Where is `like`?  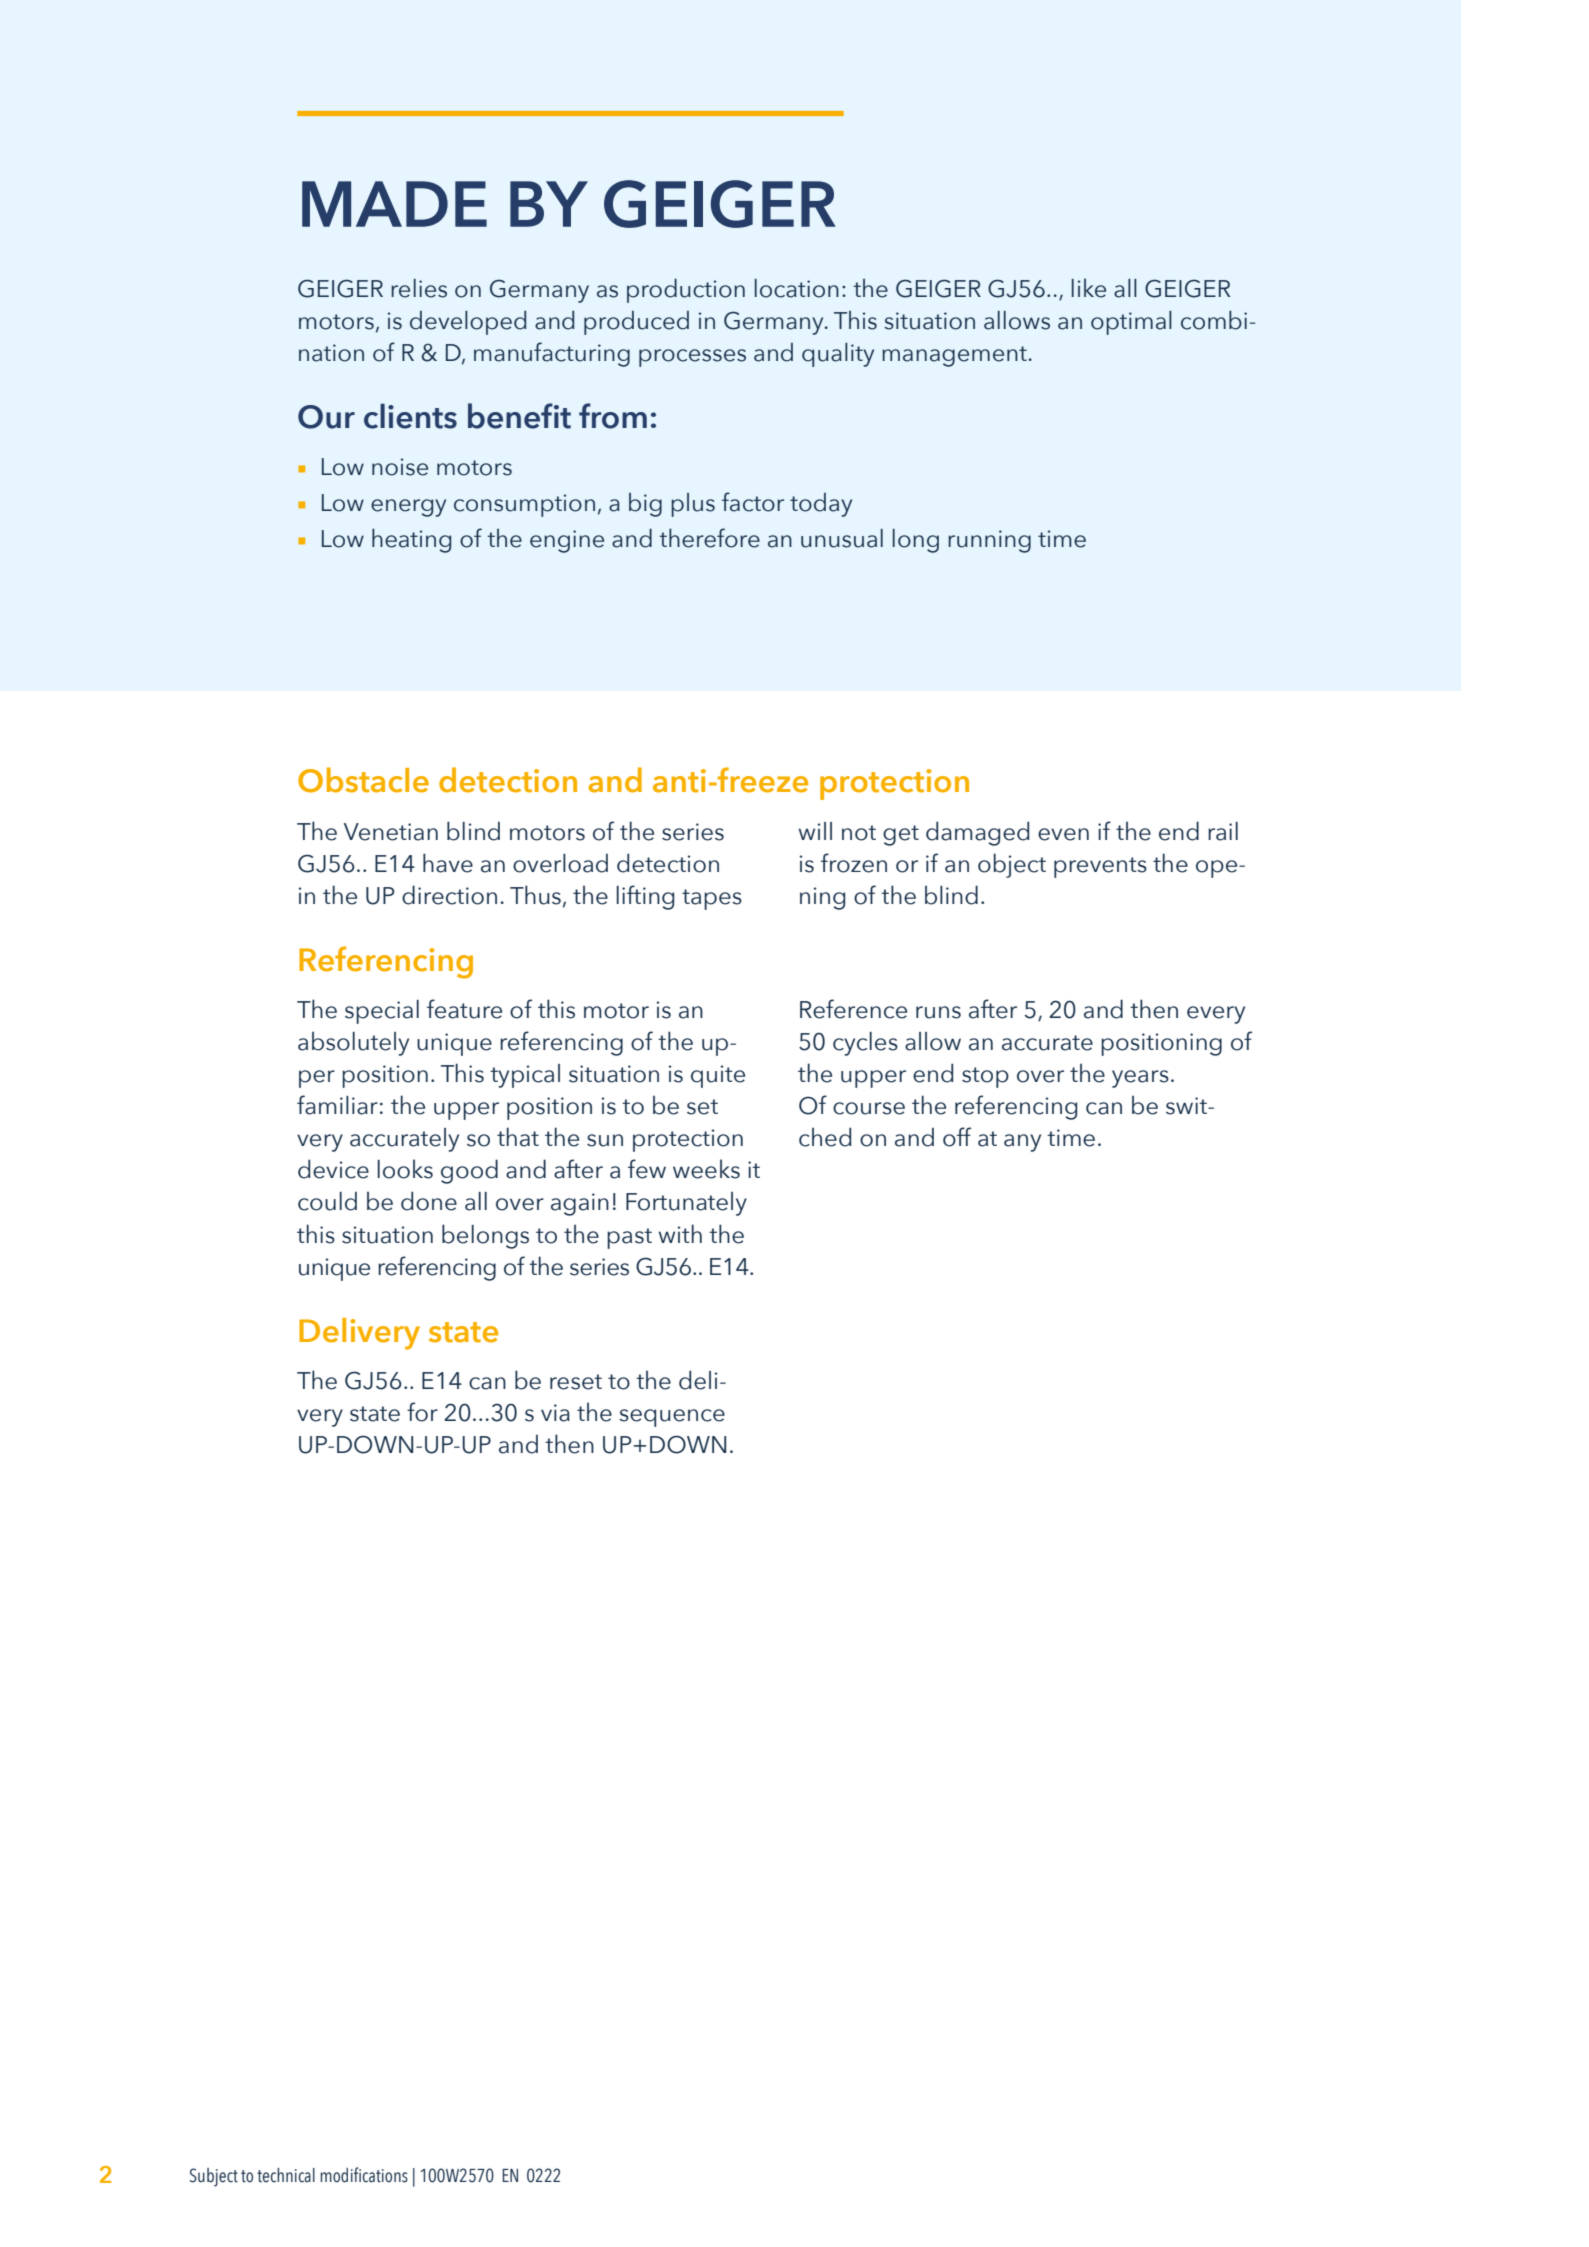
like is located at coordinates (1089, 288).
